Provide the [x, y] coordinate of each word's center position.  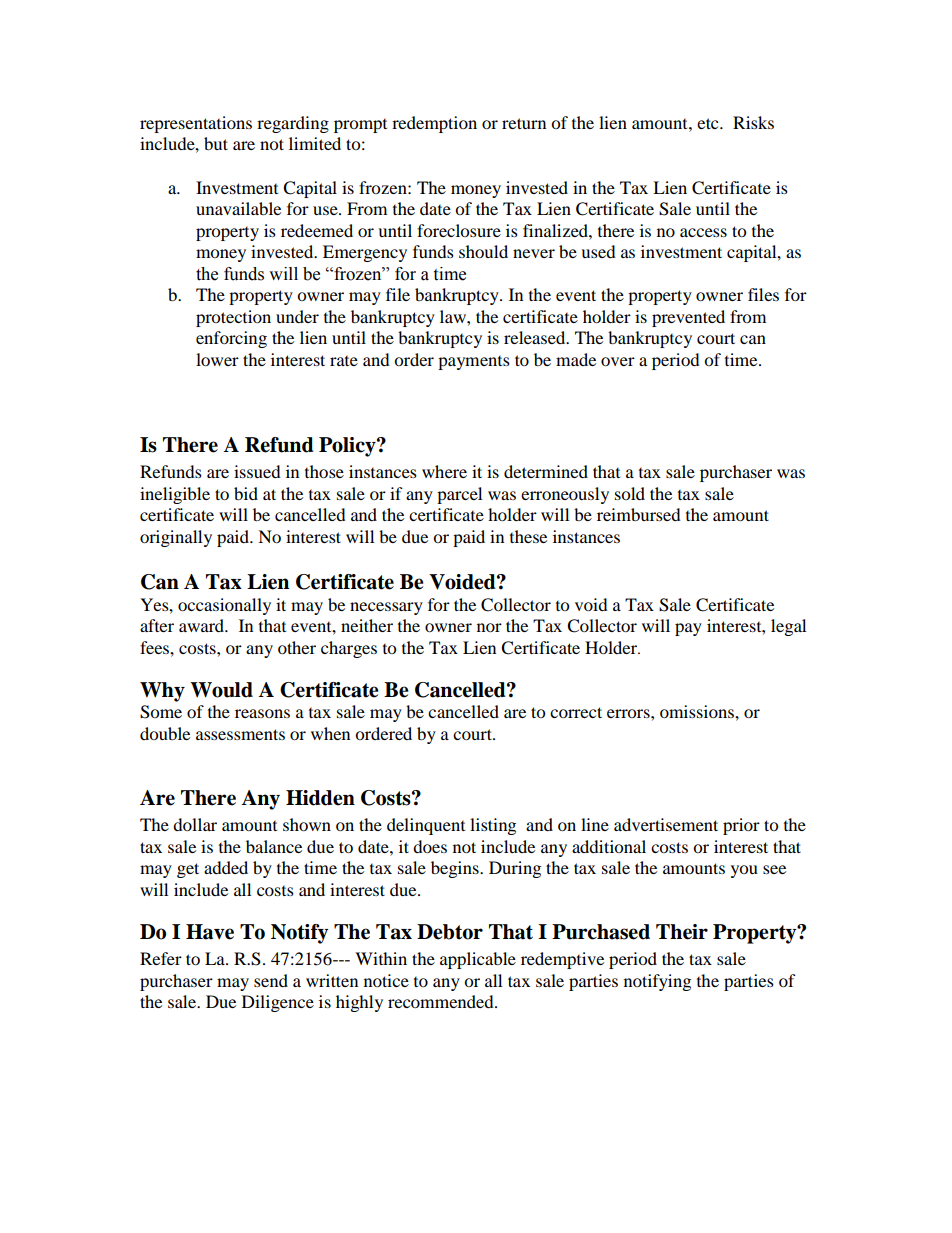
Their [682, 932]
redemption [434, 124]
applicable [478, 960]
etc [709, 123]
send [271, 980]
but [216, 143]
